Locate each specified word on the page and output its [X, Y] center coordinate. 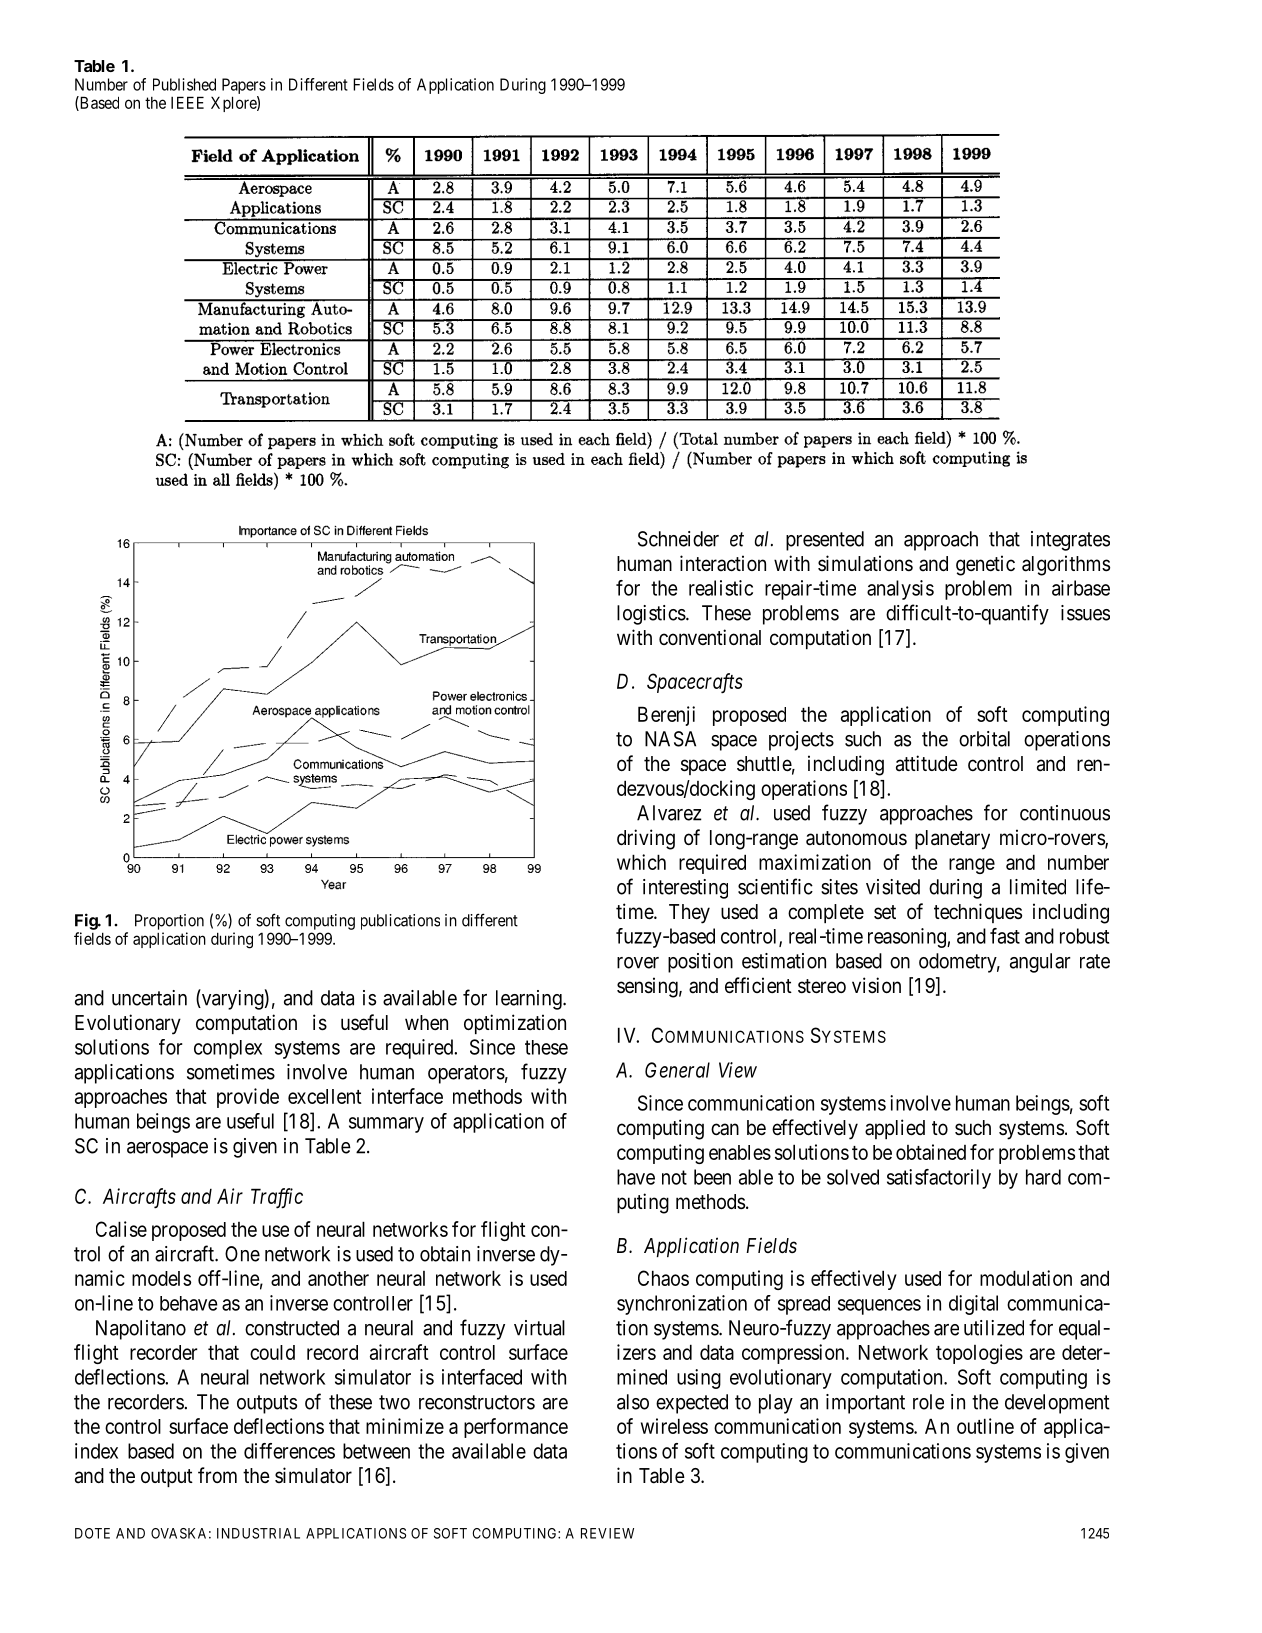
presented [825, 541]
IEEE [187, 102]
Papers [244, 86]
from [217, 1475]
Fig [87, 921]
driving [646, 839]
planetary [952, 840]
